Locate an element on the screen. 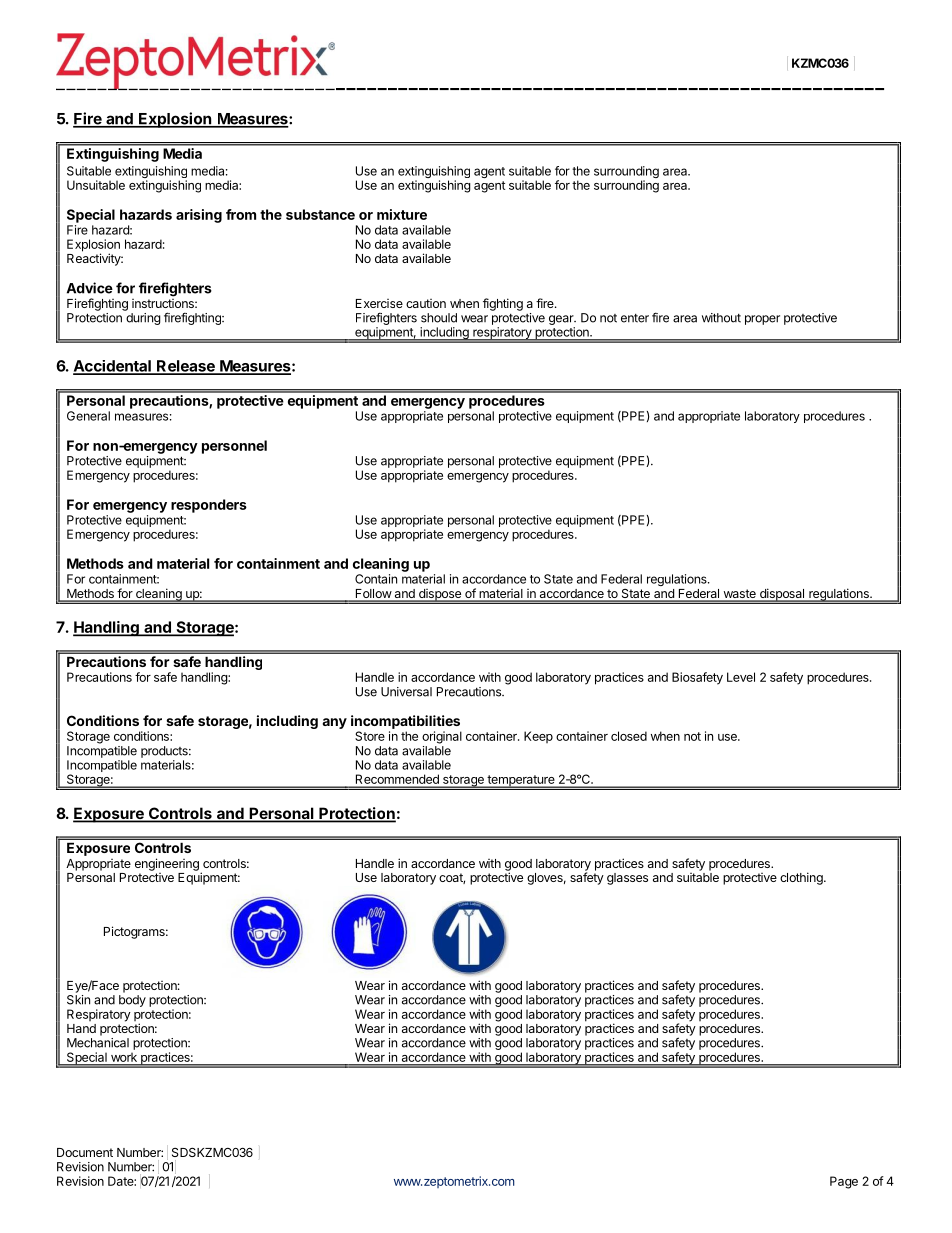 Image resolution: width=952 pixels, height=1233 pixels. responders is located at coordinates (209, 506).
